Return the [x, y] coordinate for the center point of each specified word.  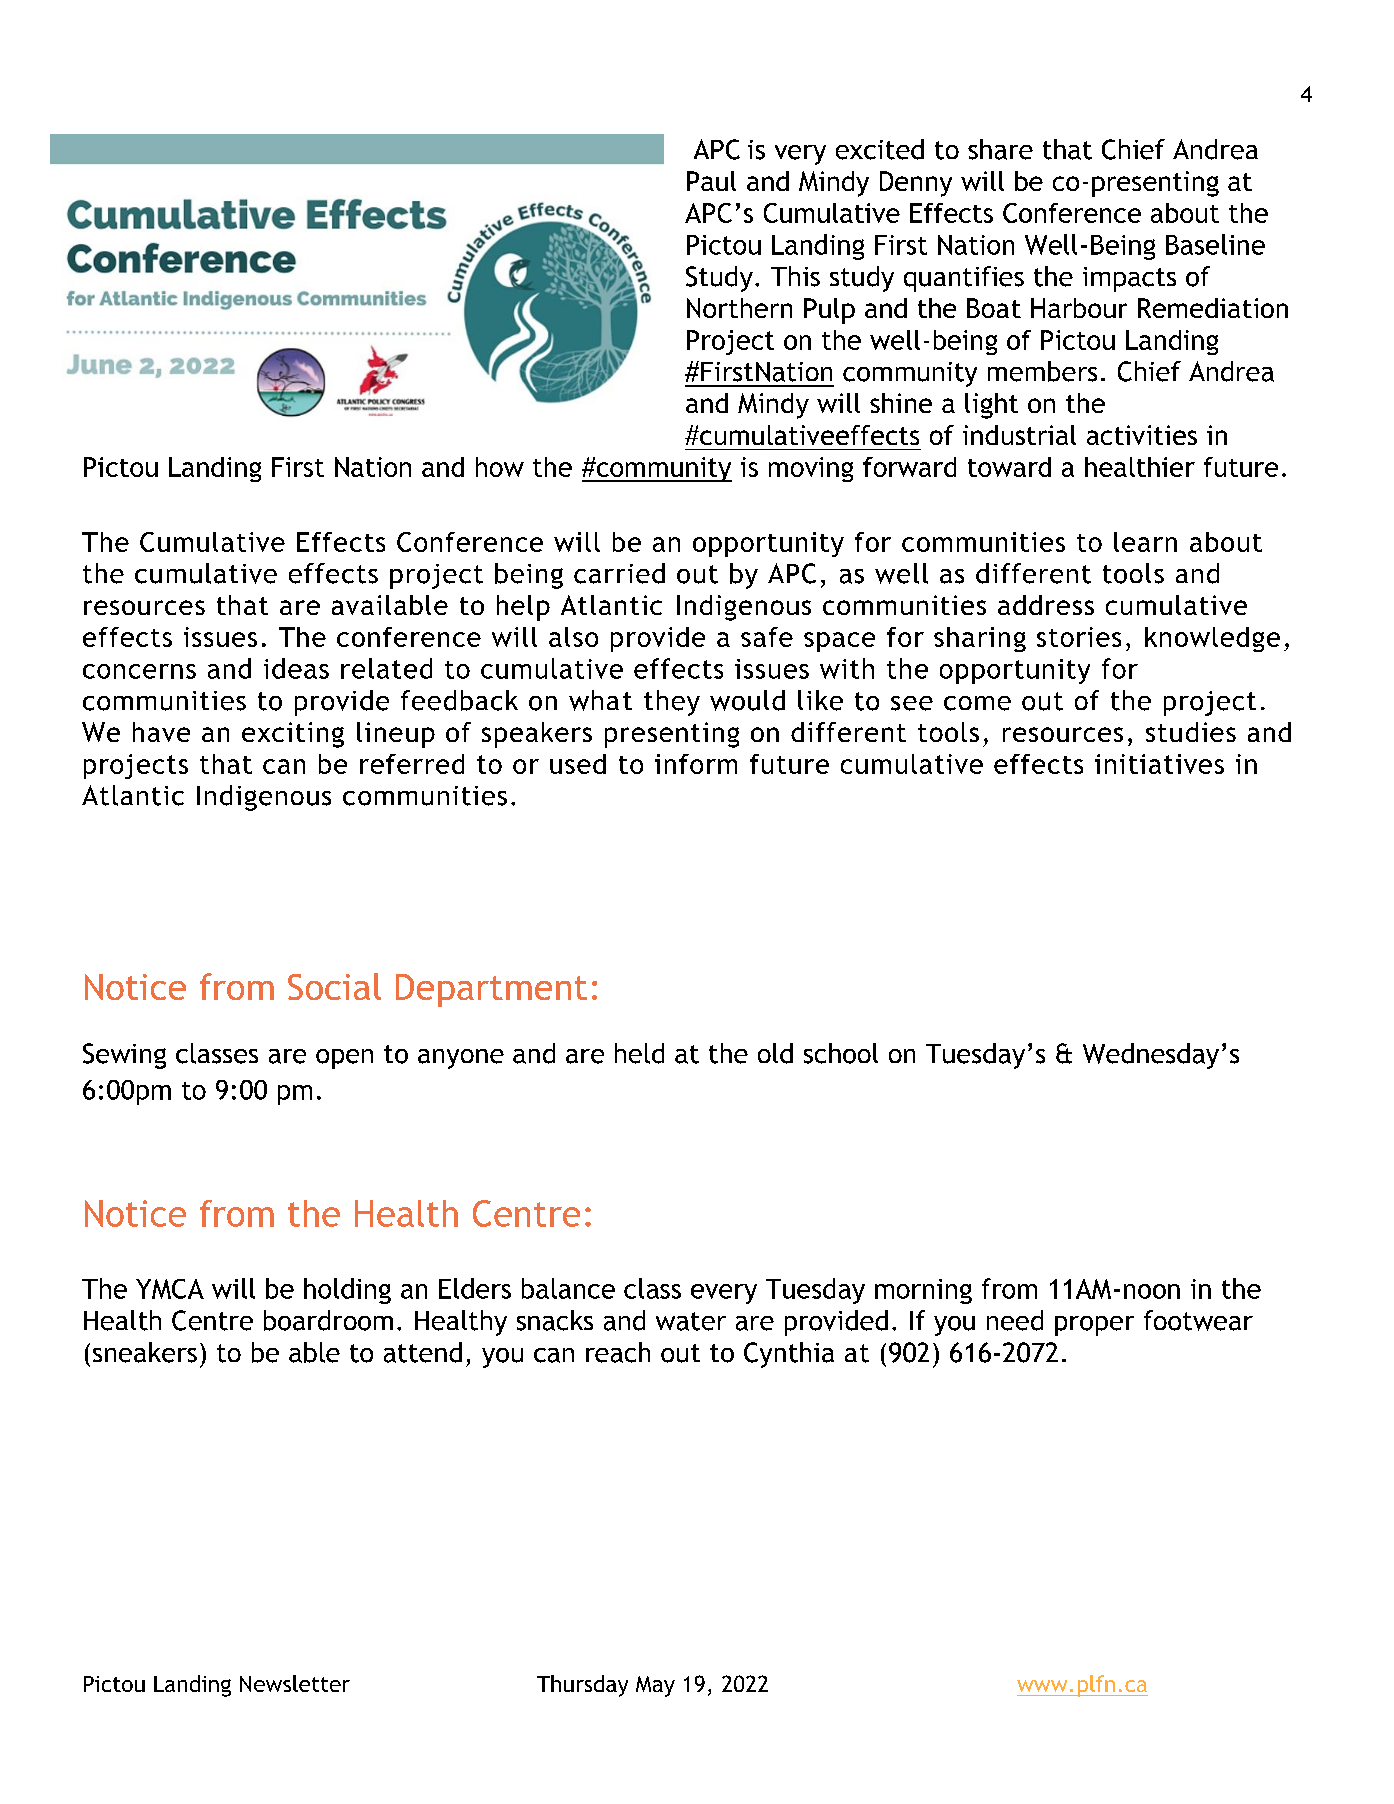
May [655, 1686]
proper [1094, 1326]
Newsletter [295, 1683]
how [500, 467]
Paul [711, 181]
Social [334, 986]
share [1000, 149]
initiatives [1159, 764]
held [639, 1053]
